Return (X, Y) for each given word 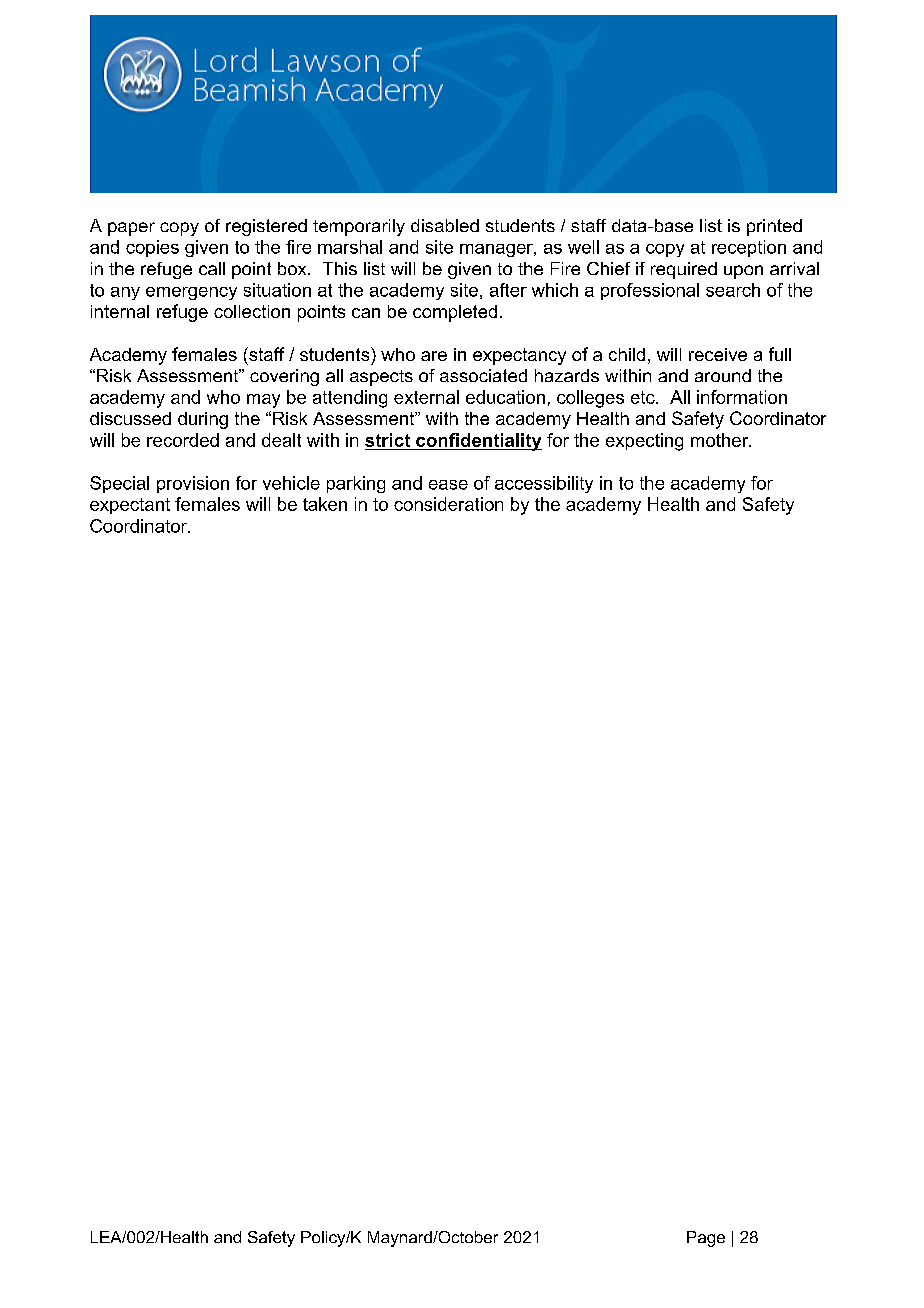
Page (706, 1239)
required (684, 270)
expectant (130, 506)
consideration (448, 504)
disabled (445, 225)
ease (448, 485)
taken (325, 504)
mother (721, 440)
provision (193, 484)
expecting (644, 442)
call (212, 268)
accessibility (544, 484)
